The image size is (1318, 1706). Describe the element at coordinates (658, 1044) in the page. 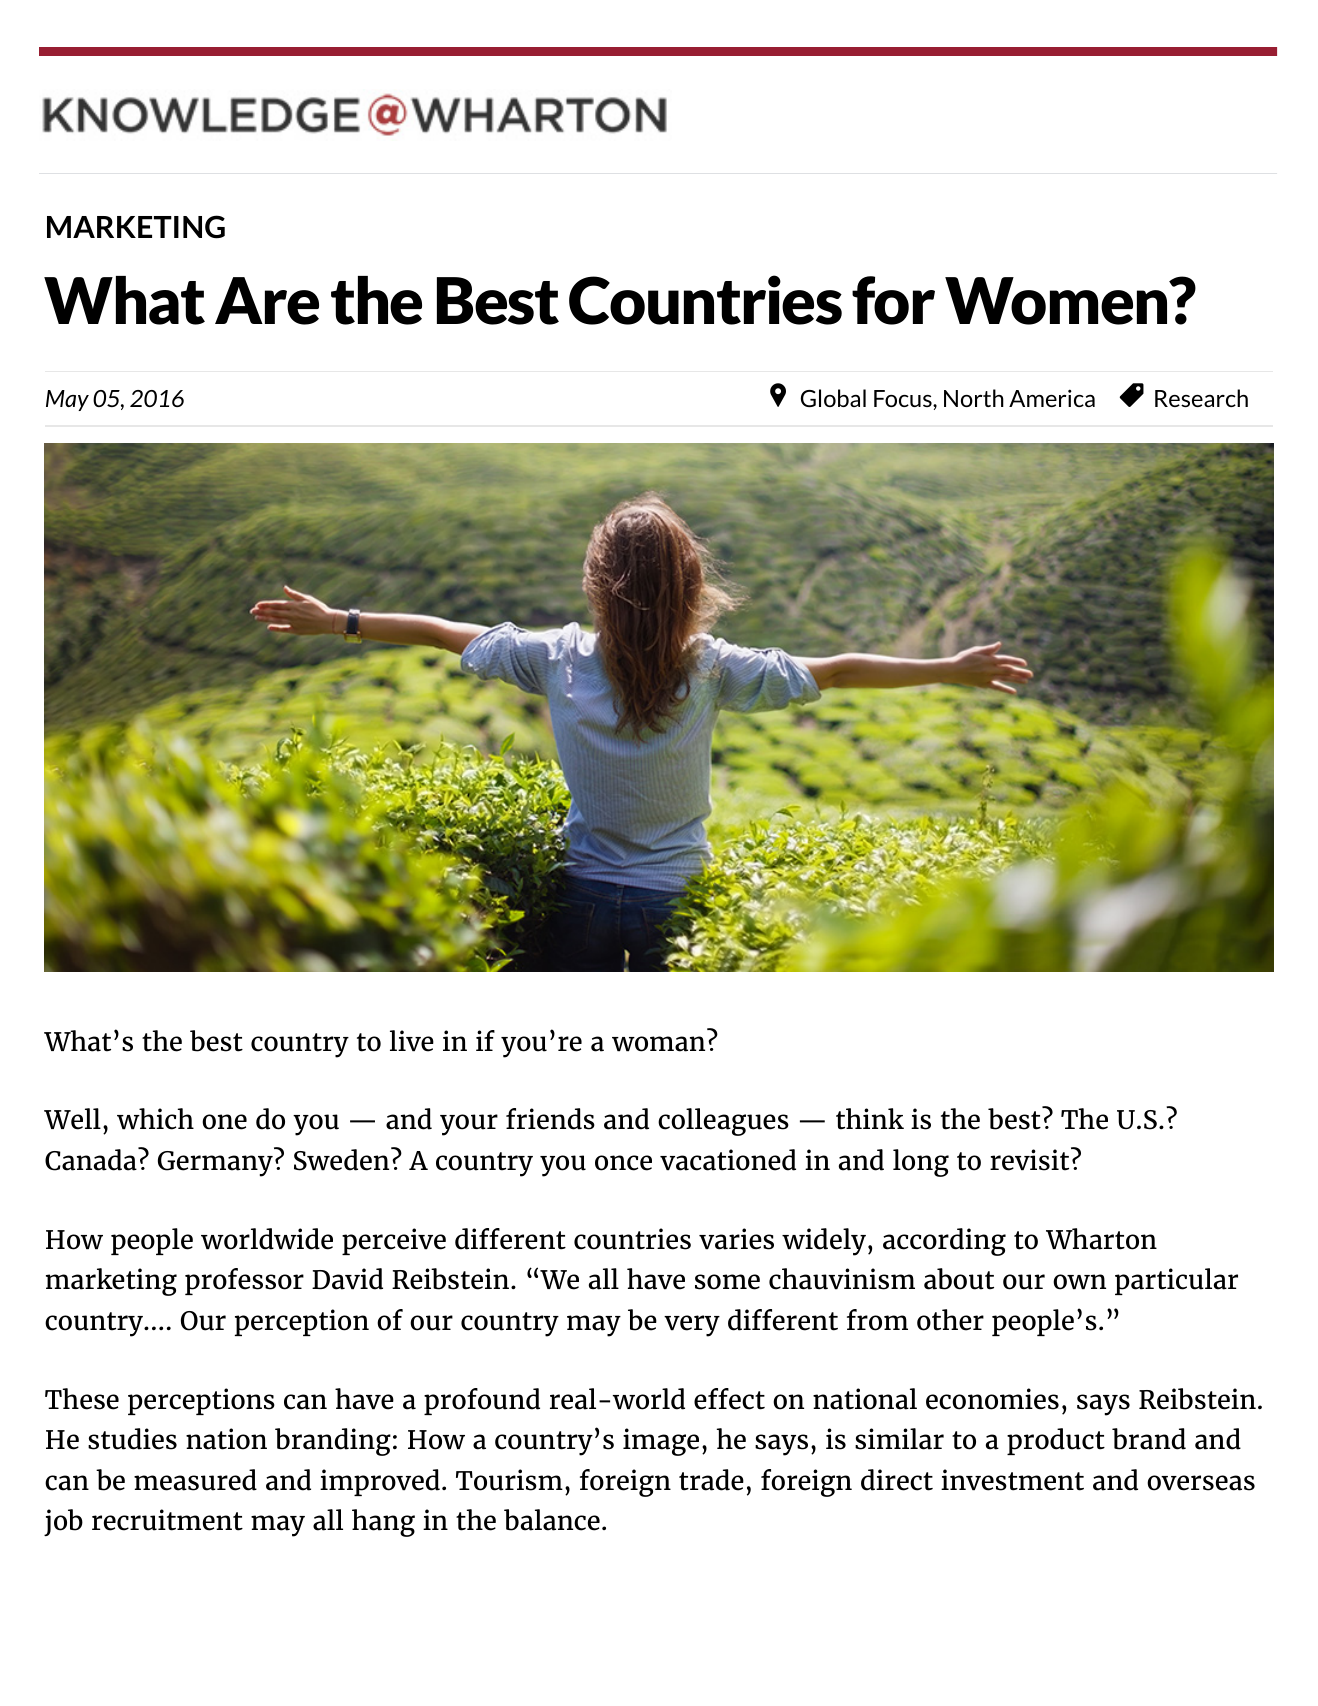

I see `woman` at that location.
